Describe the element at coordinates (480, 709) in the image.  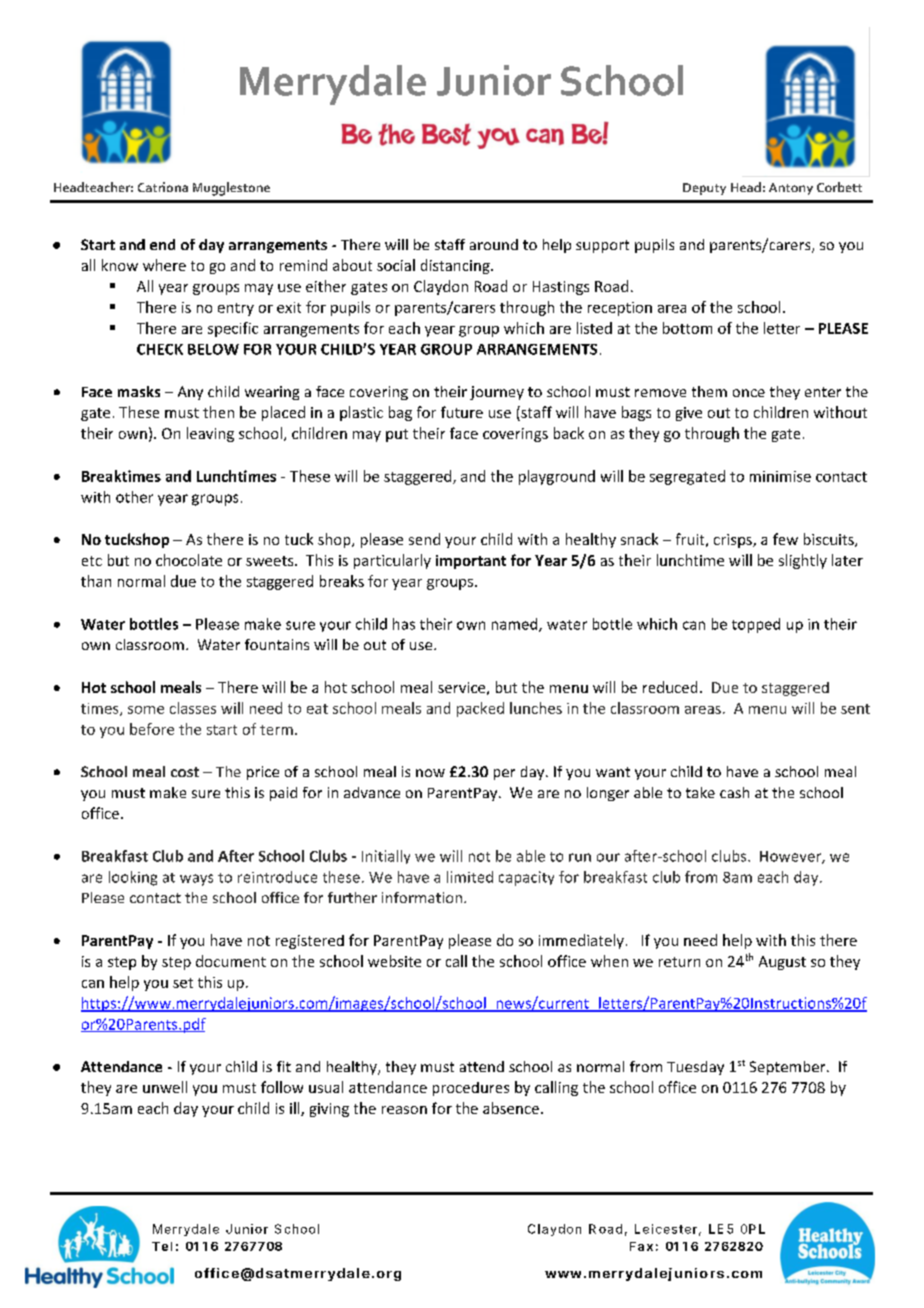
I see `packed` at that location.
